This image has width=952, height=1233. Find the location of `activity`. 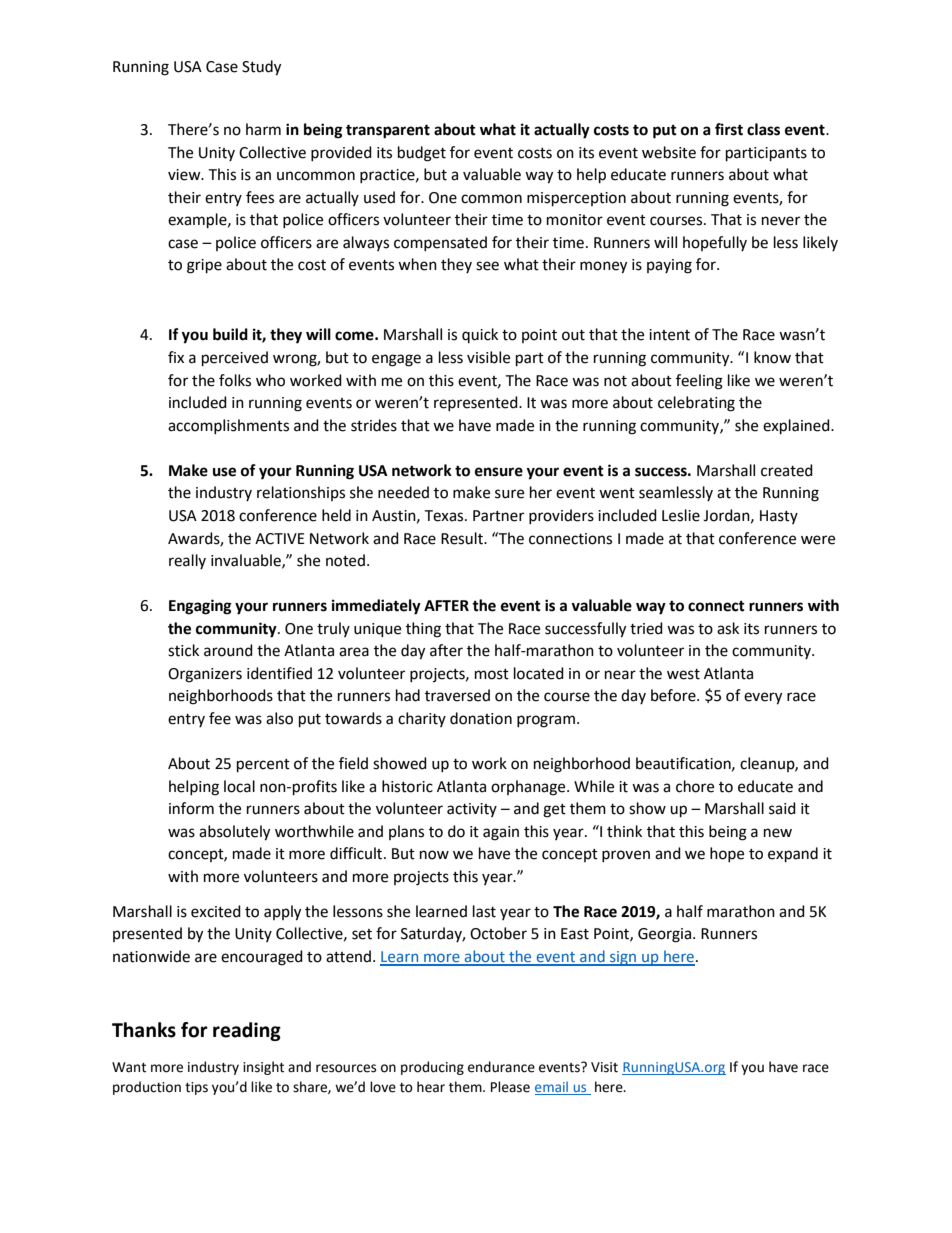

activity is located at coordinates (472, 810).
